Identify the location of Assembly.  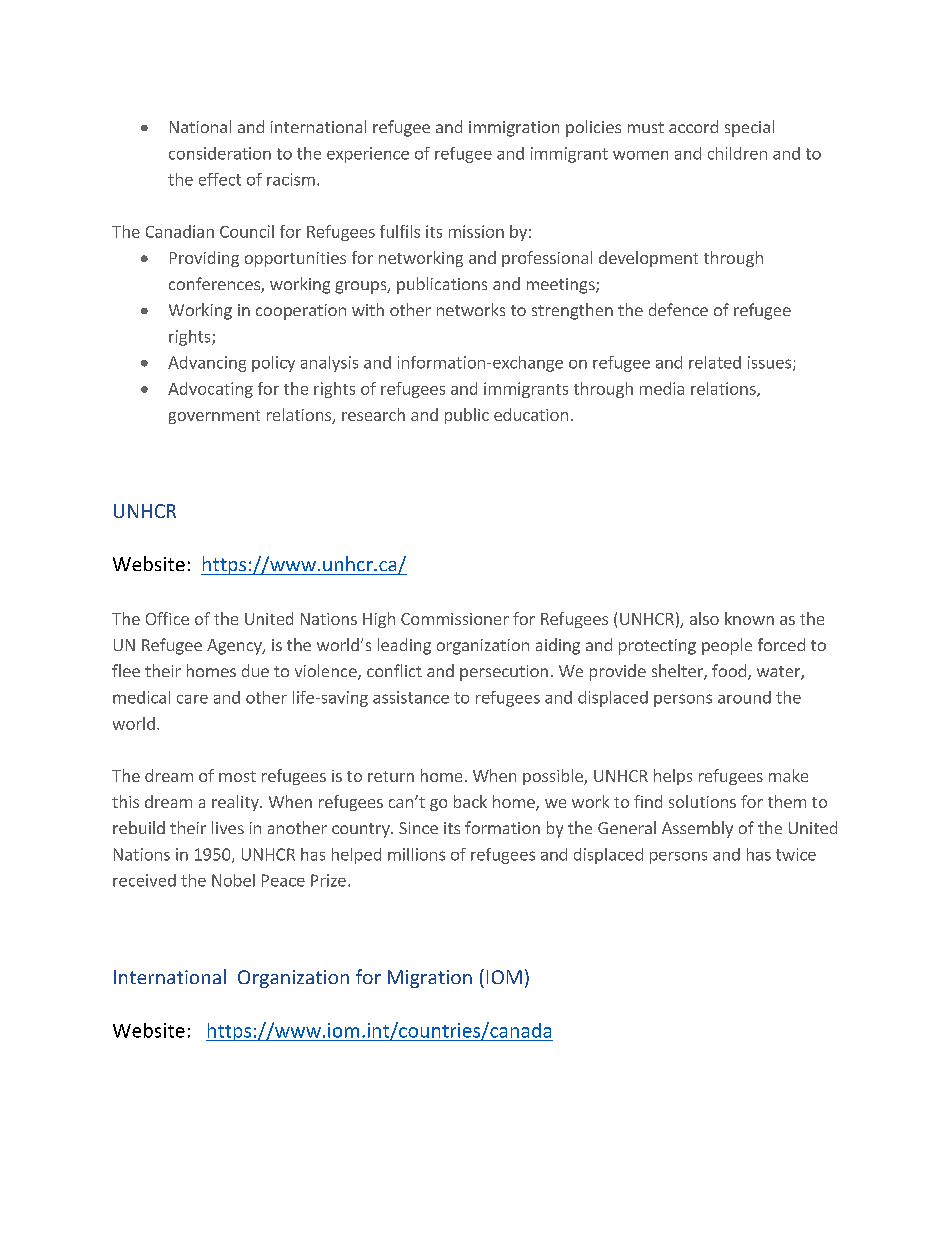
(697, 829).
